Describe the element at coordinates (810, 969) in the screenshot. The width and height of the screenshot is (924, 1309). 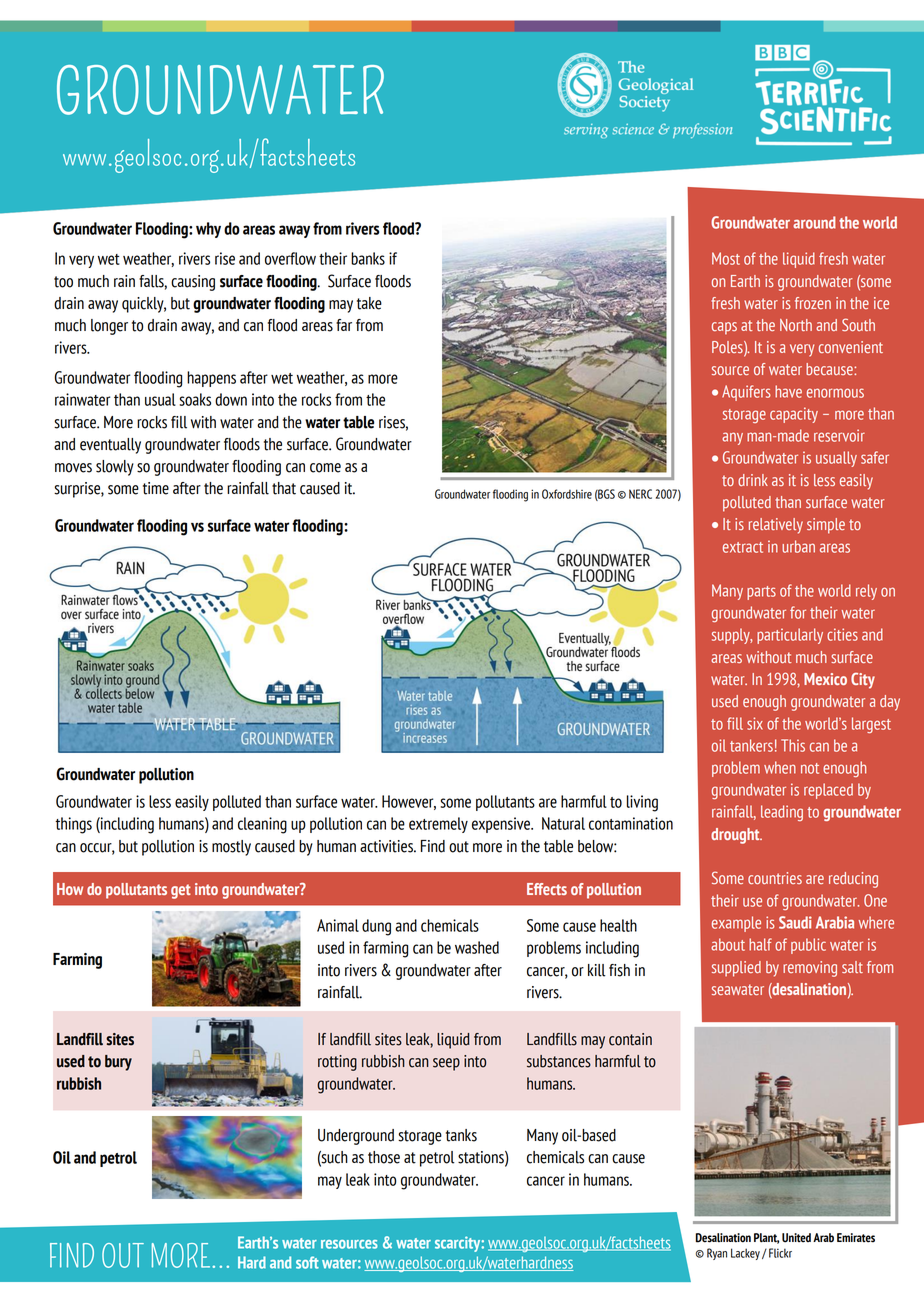
I see `removing` at that location.
